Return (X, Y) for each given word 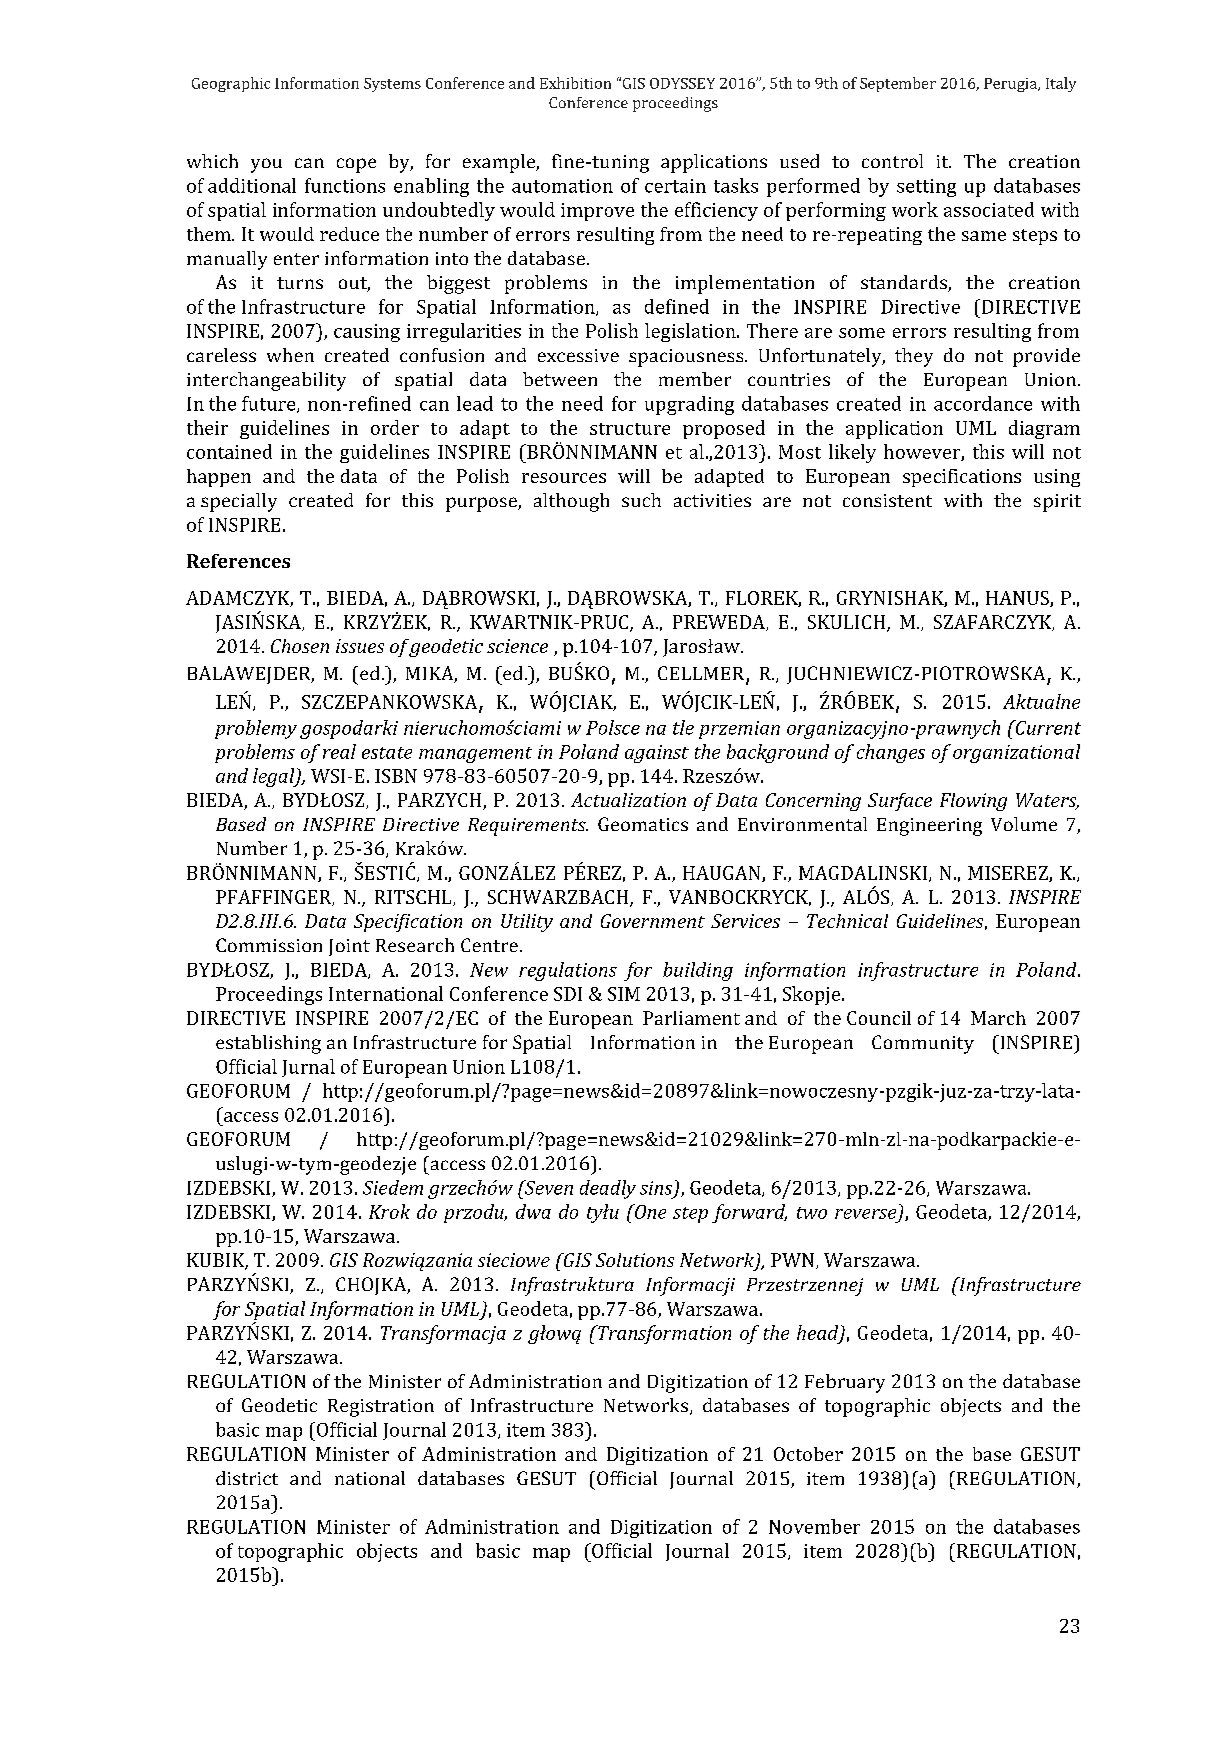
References (238, 561)
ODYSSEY (682, 83)
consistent (887, 500)
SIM (624, 994)
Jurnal (308, 1068)
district (247, 1478)
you (266, 165)
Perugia (1011, 85)
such (641, 500)
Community (923, 1044)
